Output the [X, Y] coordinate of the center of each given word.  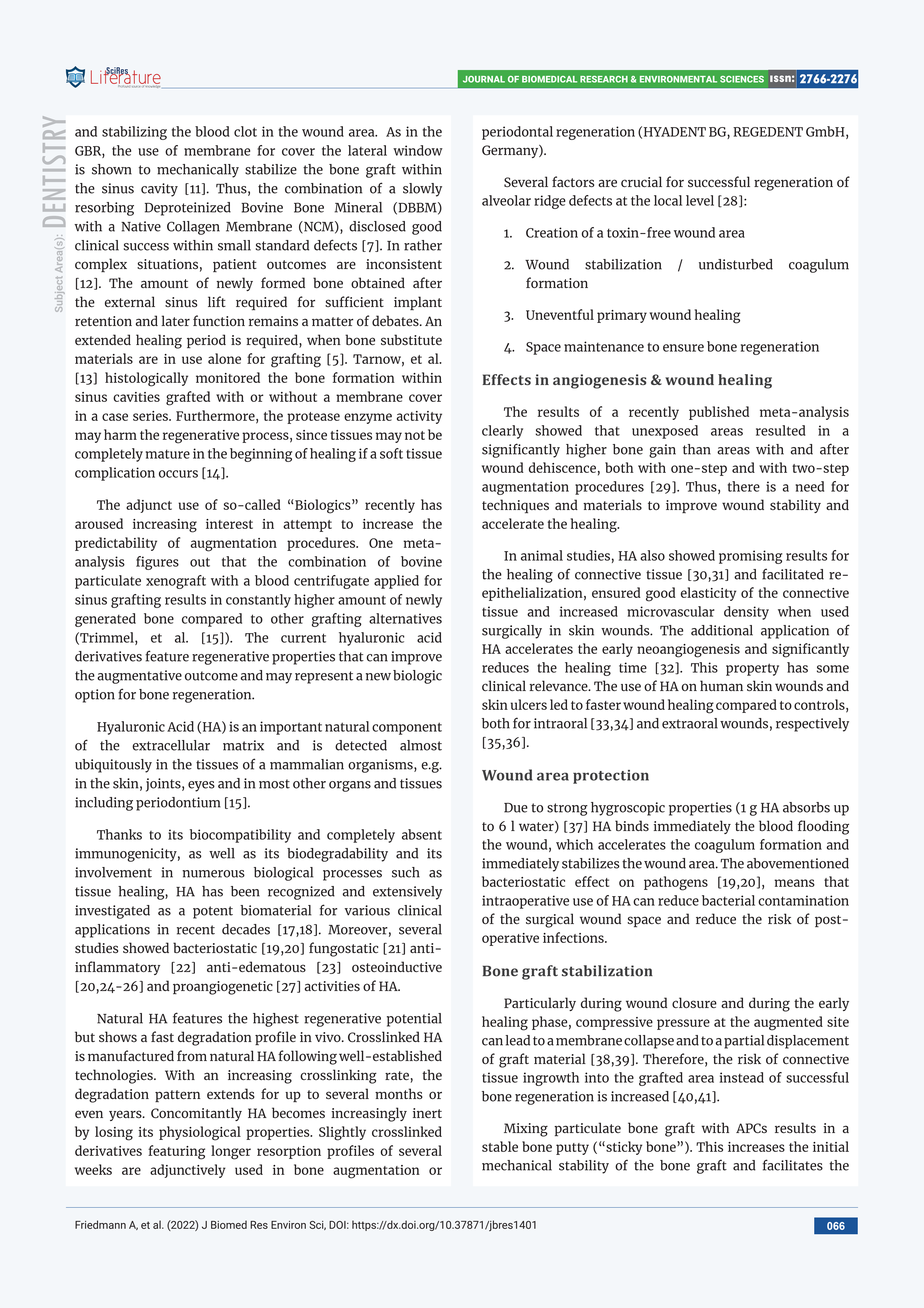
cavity [159, 190]
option [95, 696]
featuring [176, 1152]
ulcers [529, 704]
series [151, 416]
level [700, 200]
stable [500, 1146]
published [719, 413]
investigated [112, 912]
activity [419, 417]
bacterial [728, 900]
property [752, 669]
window [418, 150]
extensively [407, 893]
